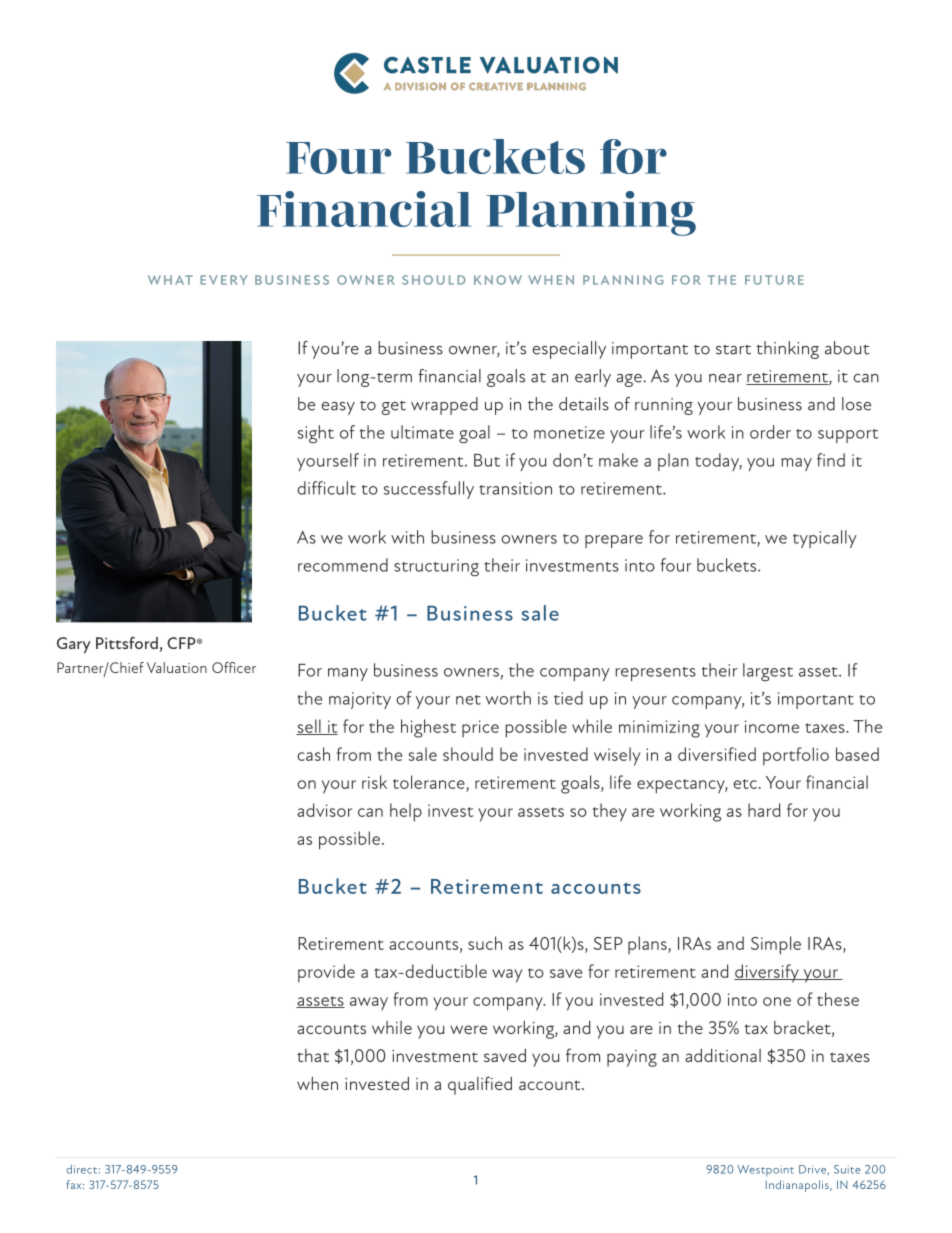  Describe the element at coordinates (468, 1029) in the page. I see `were` at that location.
